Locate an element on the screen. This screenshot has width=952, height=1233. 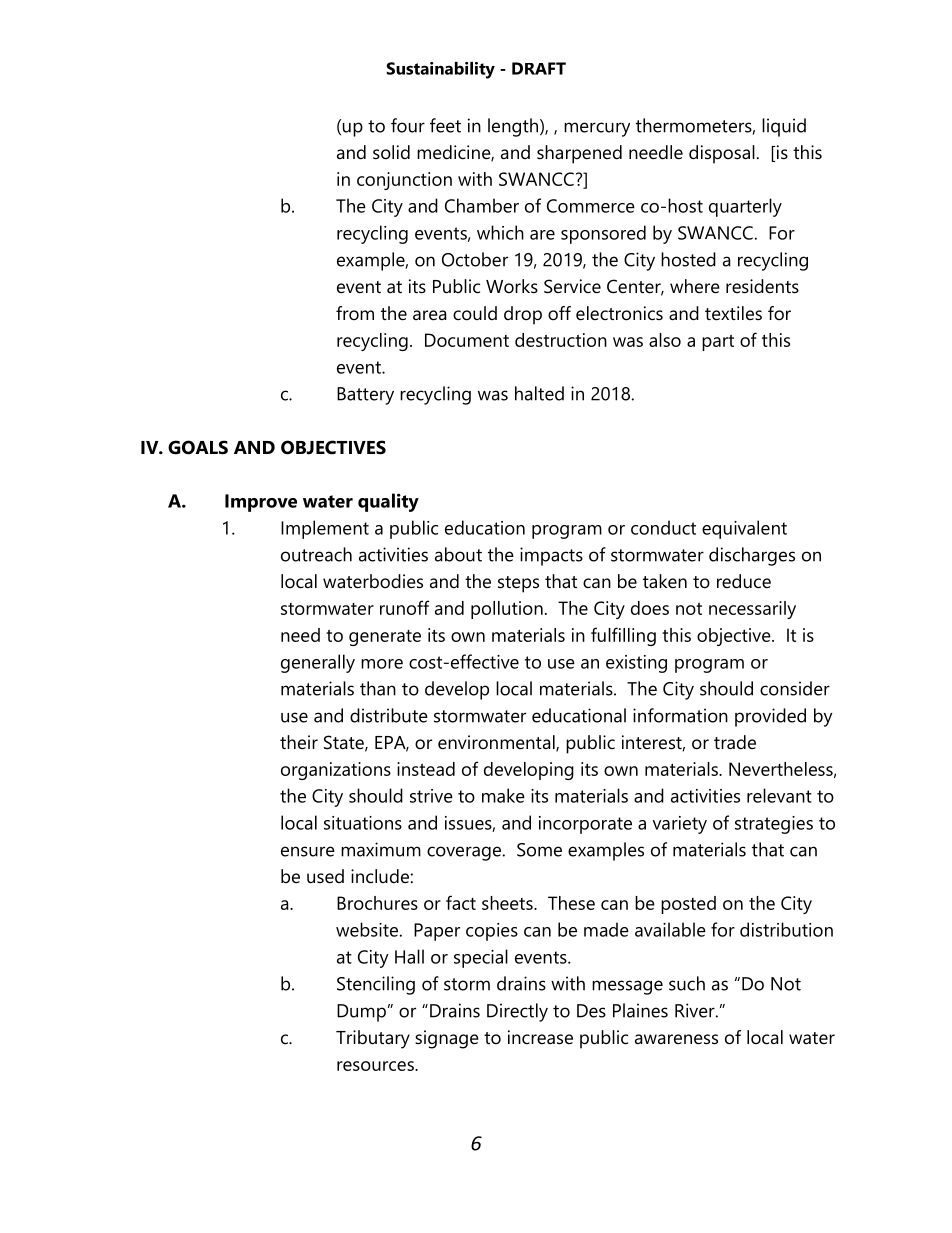
halted is located at coordinates (539, 393).
